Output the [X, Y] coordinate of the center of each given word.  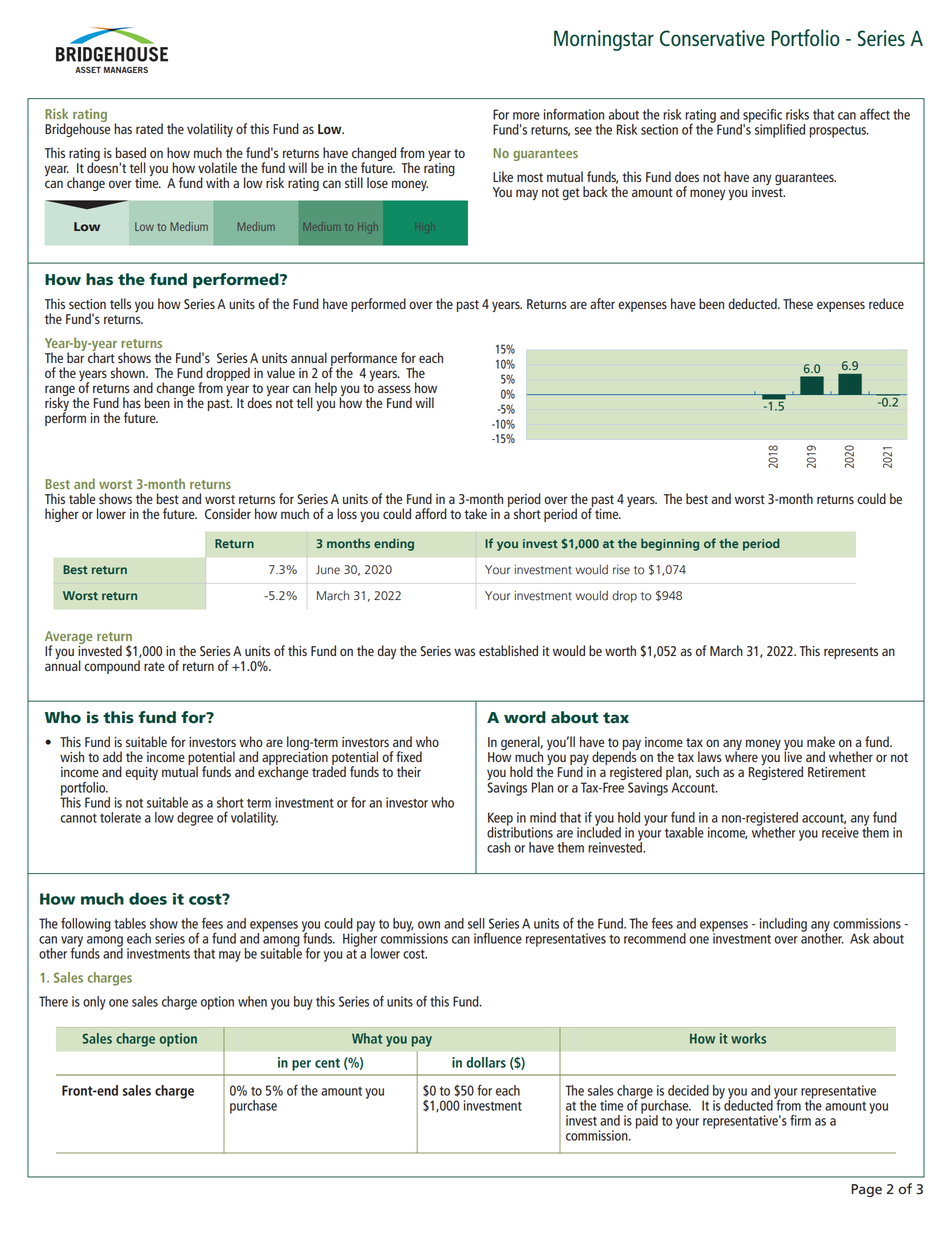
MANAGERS [126, 69]
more [526, 116]
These [798, 303]
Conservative [712, 38]
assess [394, 389]
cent [327, 1063]
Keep [501, 820]
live [793, 755]
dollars [486, 1062]
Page [866, 1190]
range [60, 392]
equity [141, 773]
